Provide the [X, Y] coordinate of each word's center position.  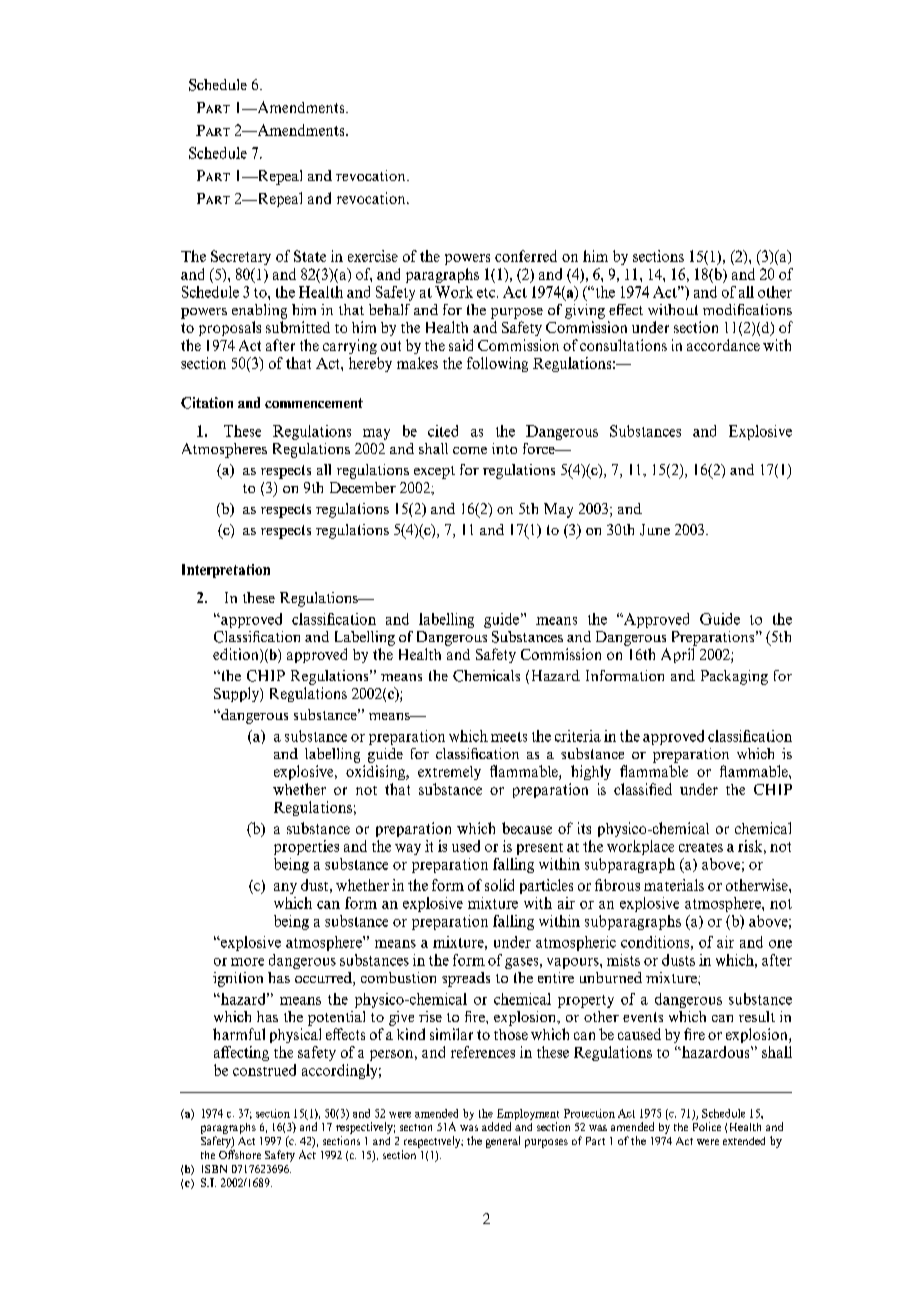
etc [487, 293]
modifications [747, 309]
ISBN [214, 1169]
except [434, 472]
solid [499, 885]
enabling [259, 311]
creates [701, 847]
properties [306, 847]
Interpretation [226, 571]
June [655, 530]
